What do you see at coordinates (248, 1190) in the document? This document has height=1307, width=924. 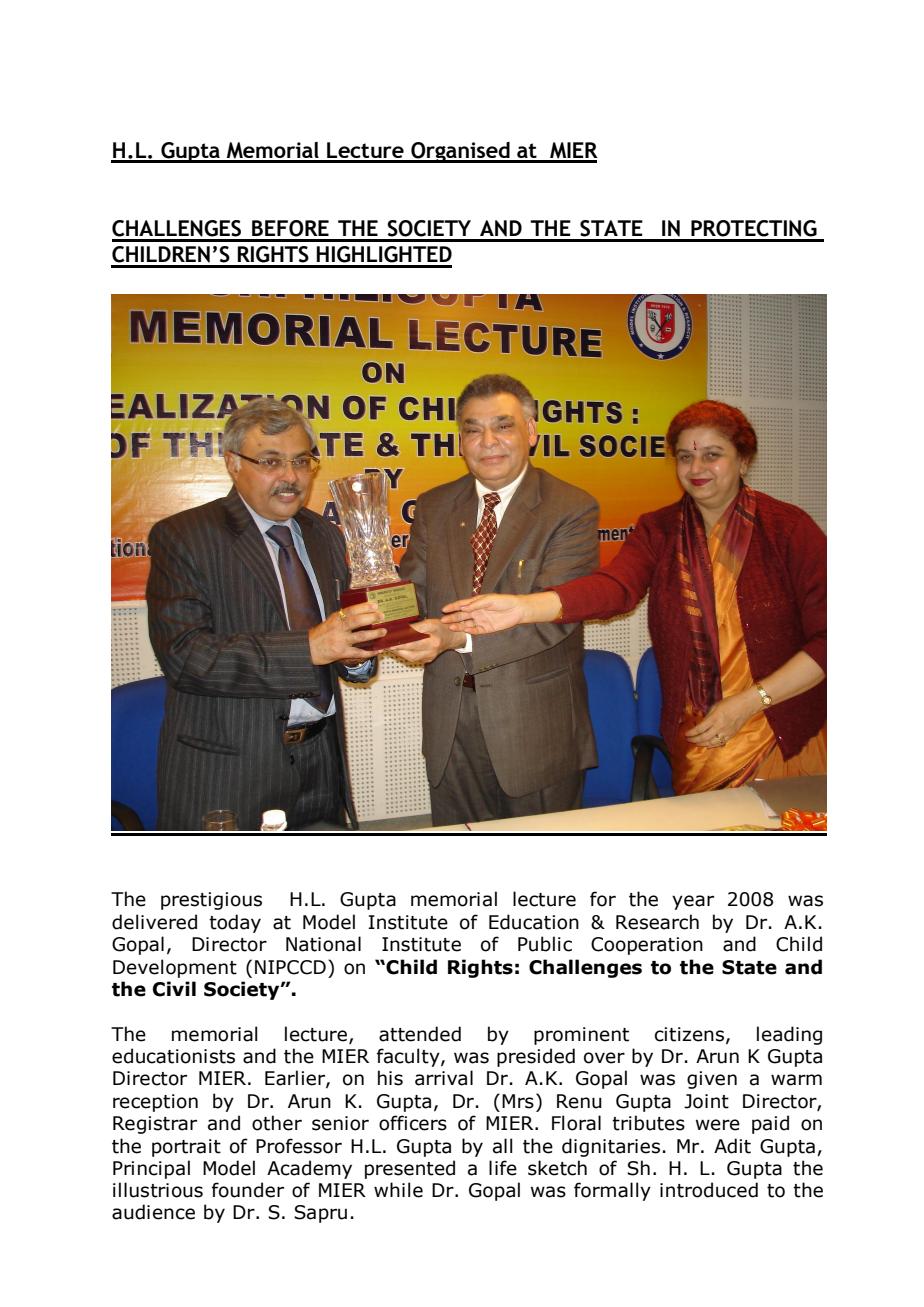 I see `founder` at bounding box center [248, 1190].
